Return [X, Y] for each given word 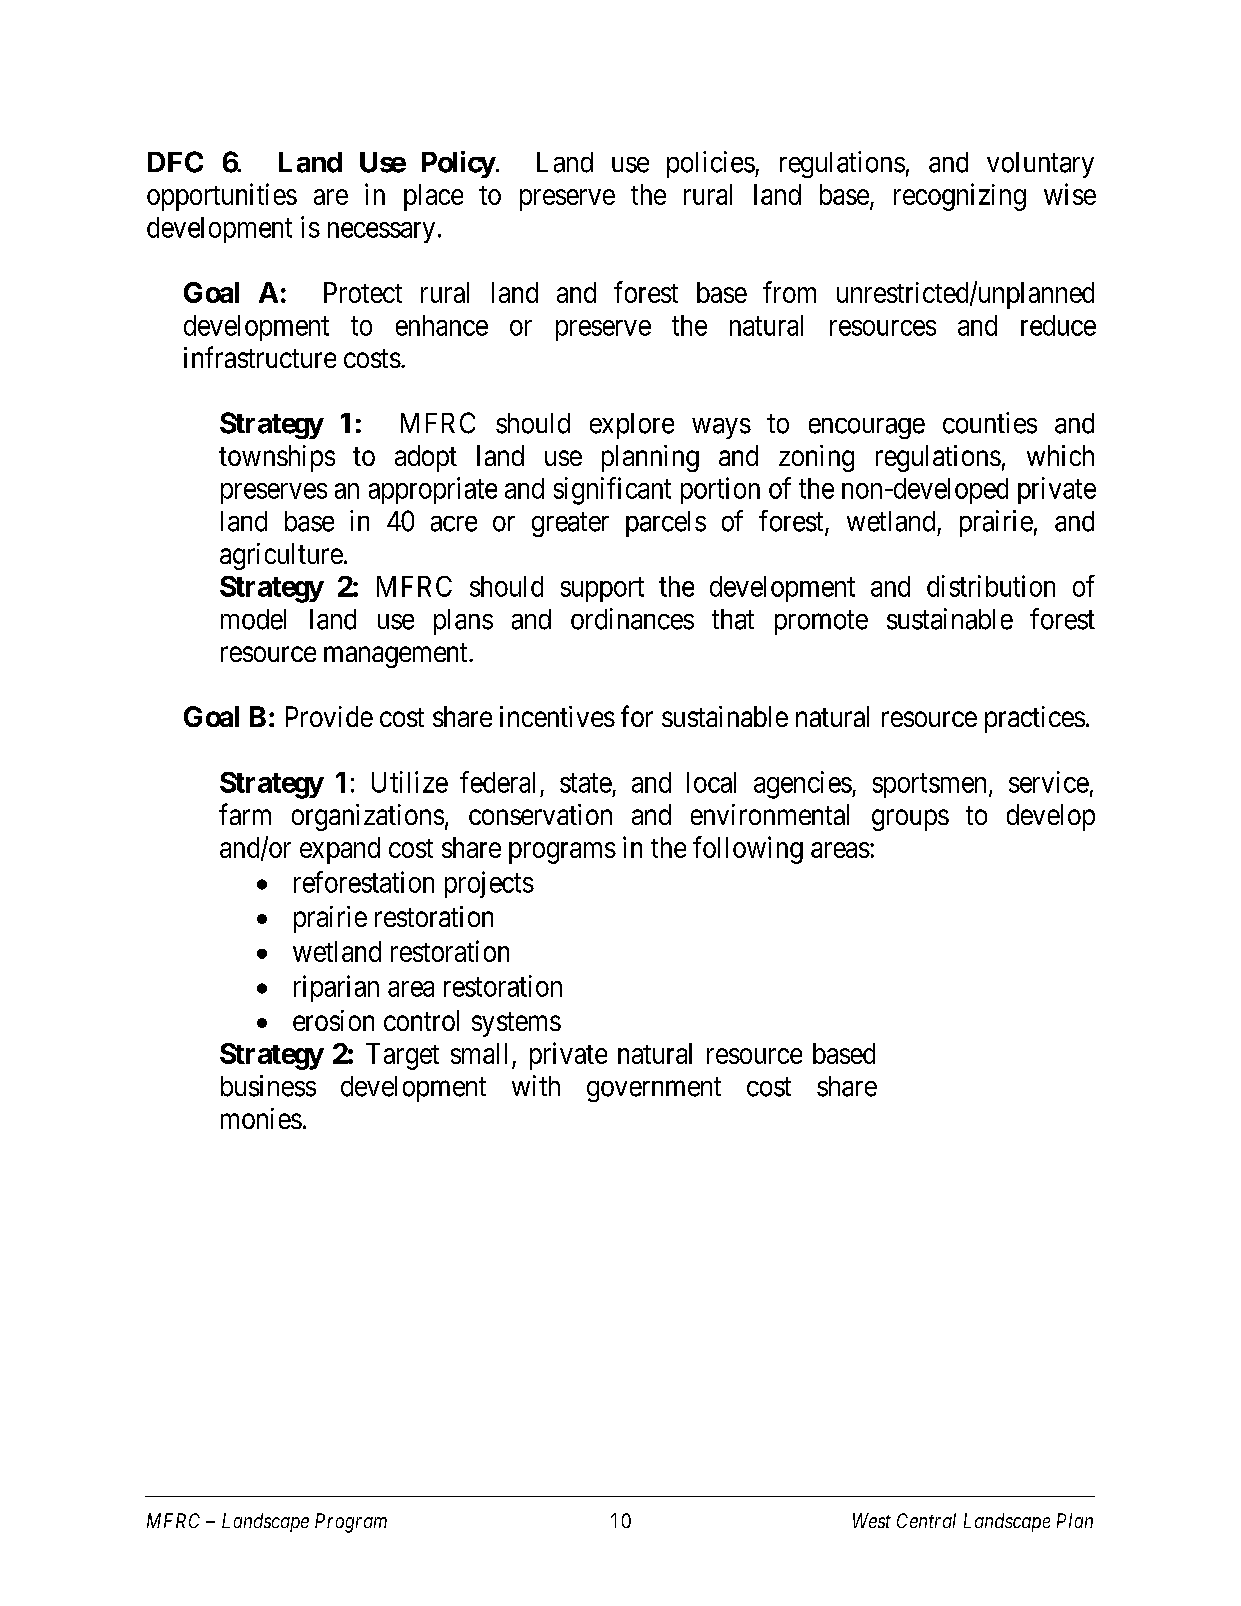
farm [245, 814]
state [586, 783]
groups [910, 820]
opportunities [222, 197]
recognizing [960, 197]
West [872, 1520]
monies [261, 1118]
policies [711, 164]
